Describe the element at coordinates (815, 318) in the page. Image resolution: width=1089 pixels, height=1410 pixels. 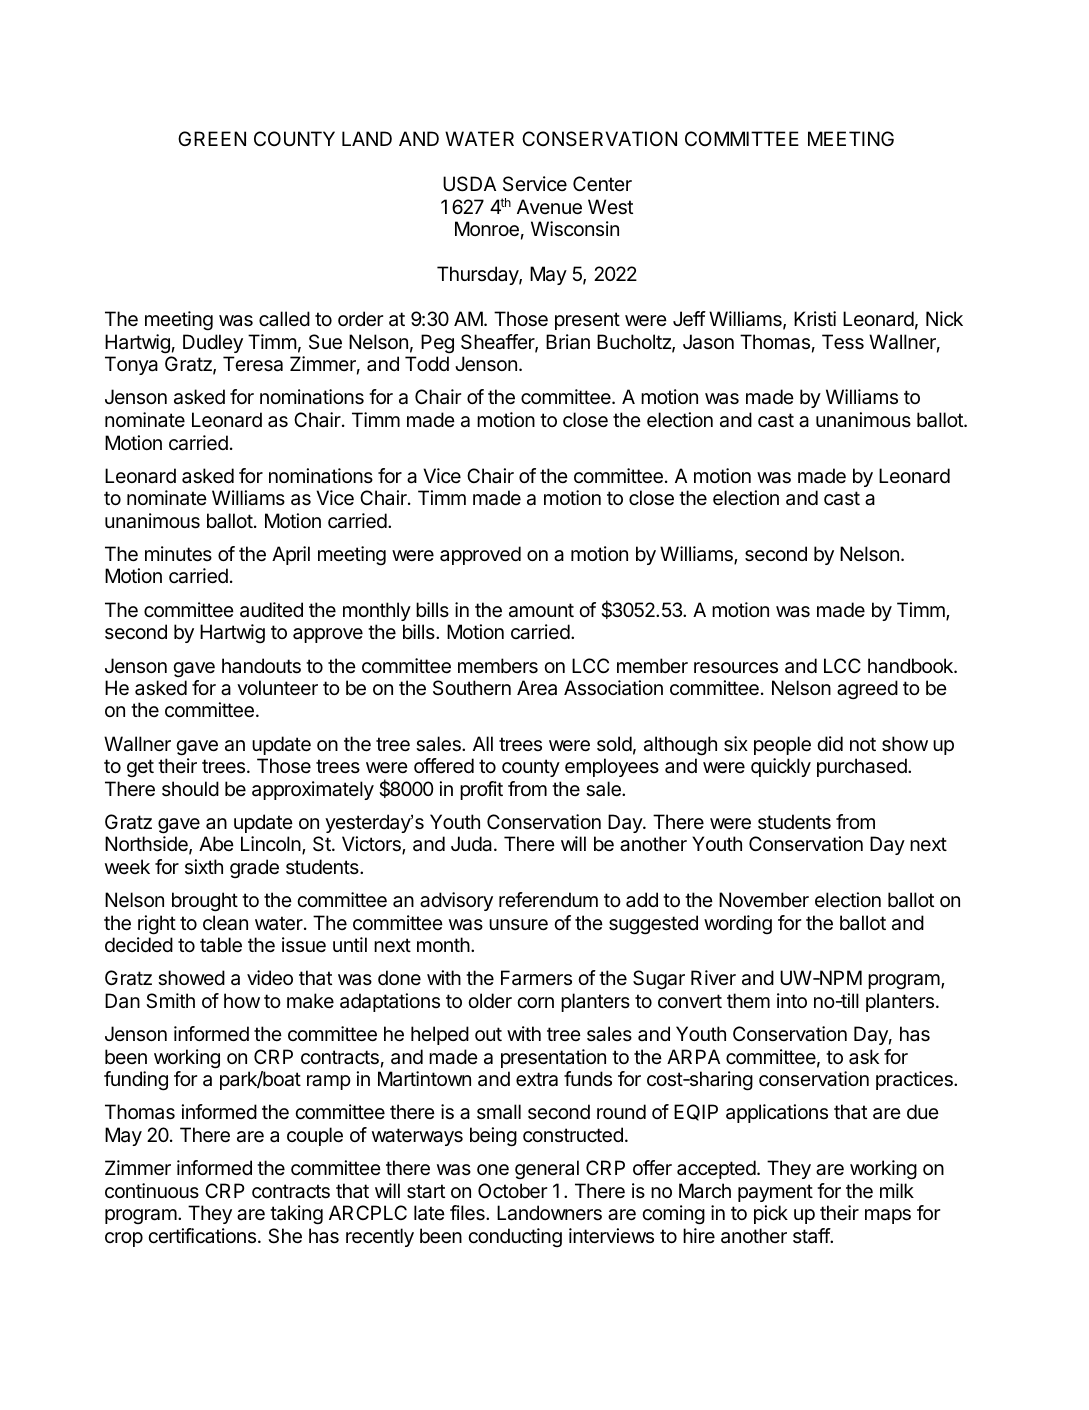
I see `Kristi` at that location.
